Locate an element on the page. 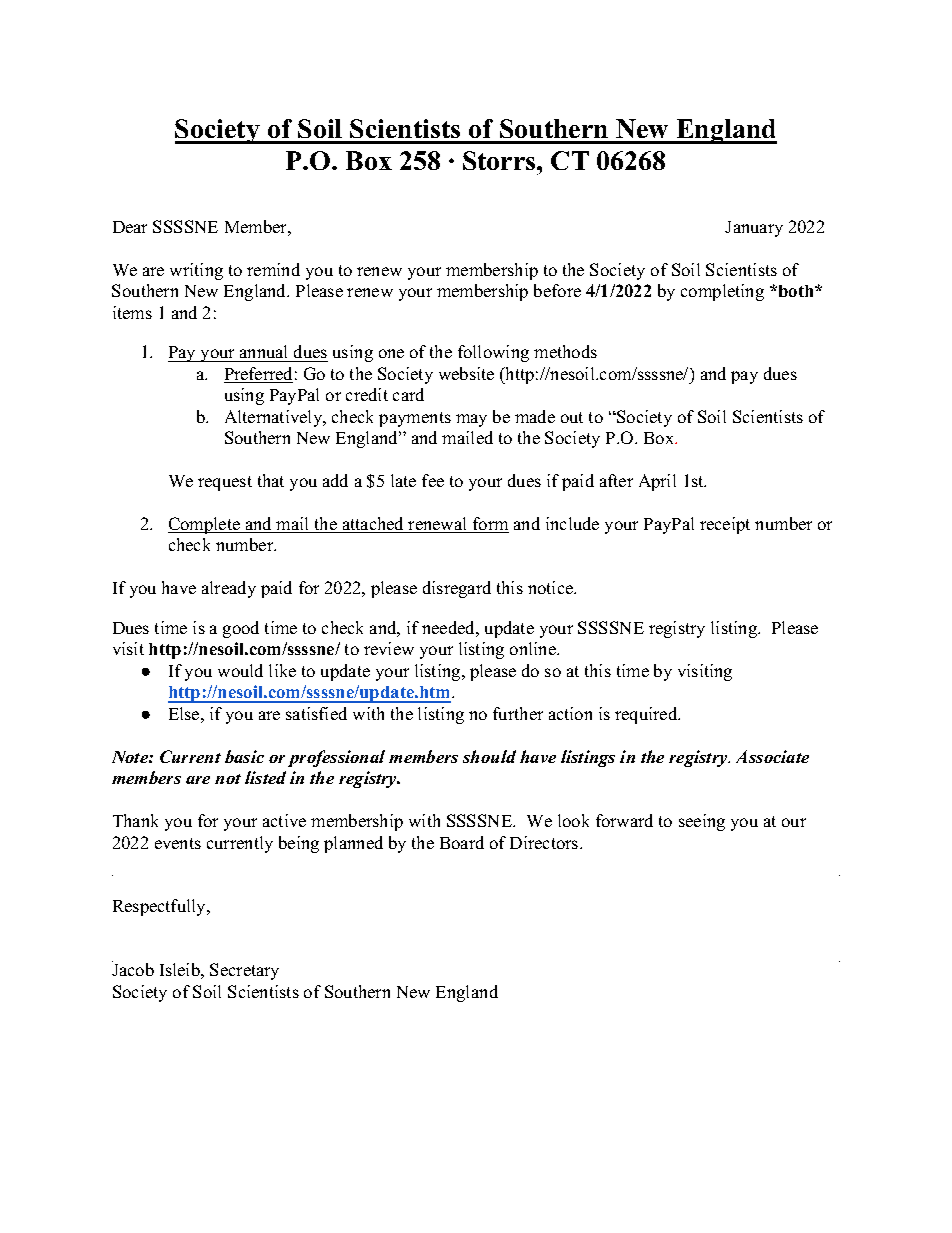  writing is located at coordinates (196, 271).
